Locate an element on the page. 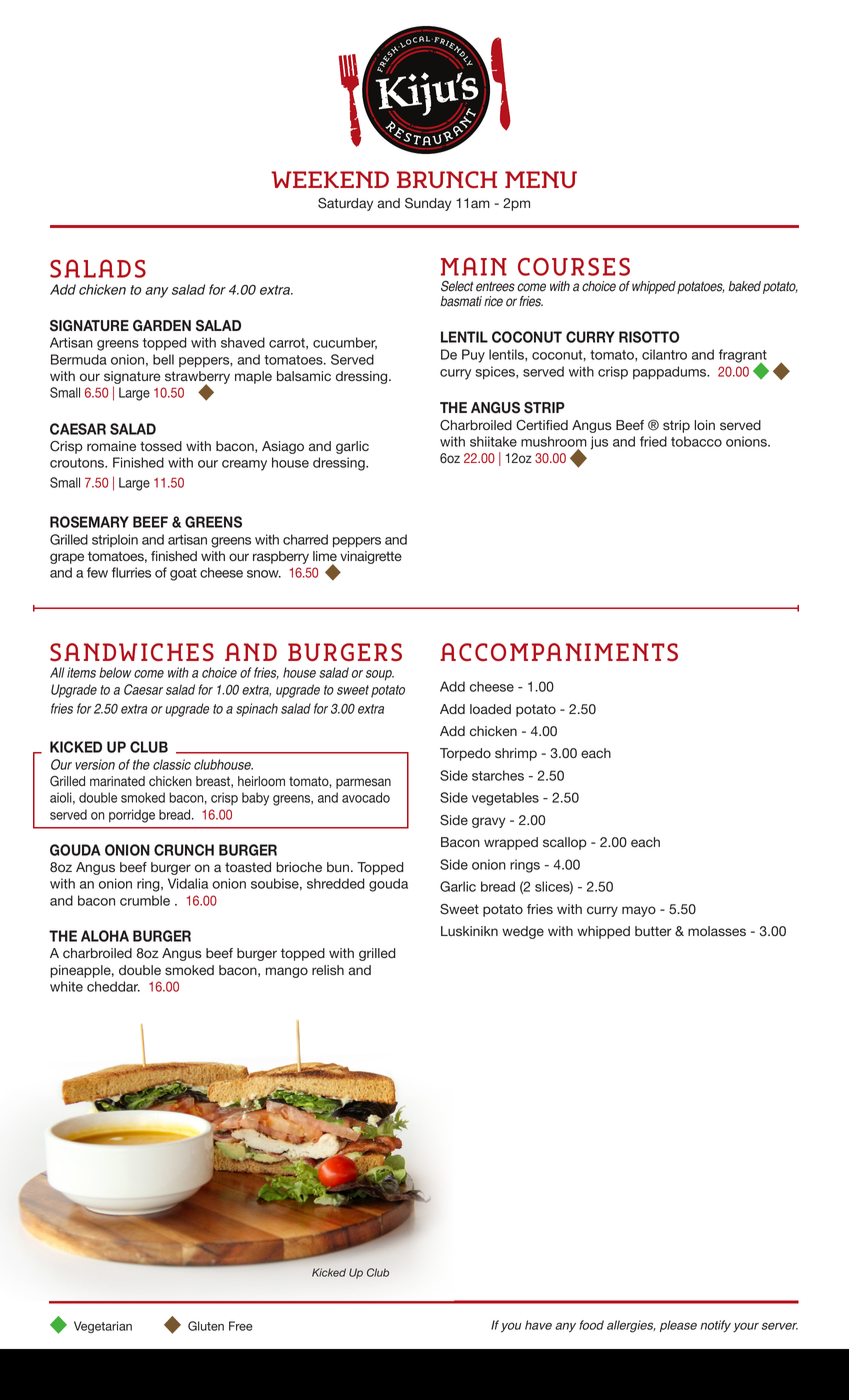  Vegetarian is located at coordinates (103, 1327).
